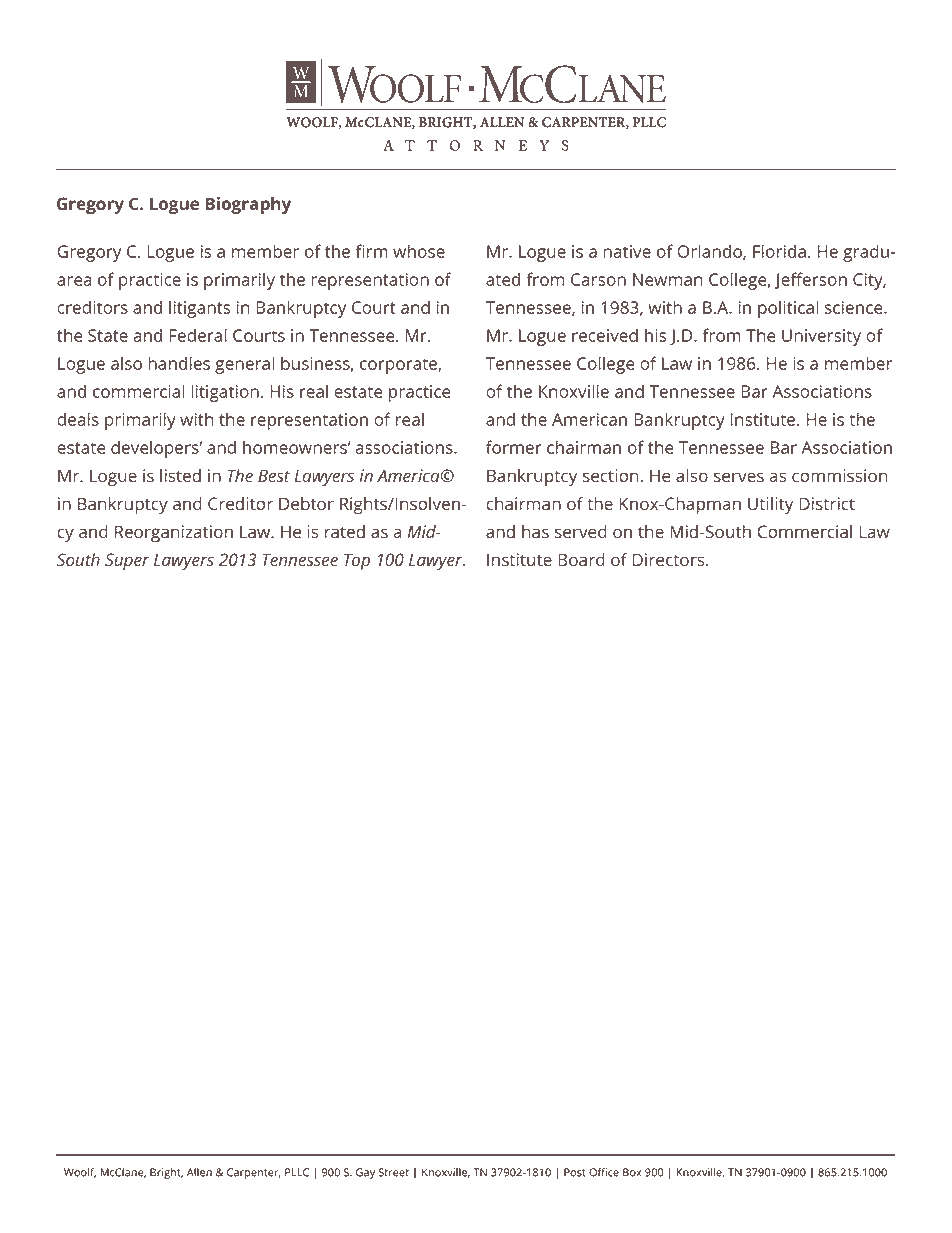 The width and height of the page is (952, 1233). Describe the element at coordinates (199, 1172) in the page. I see `Allen` at that location.
